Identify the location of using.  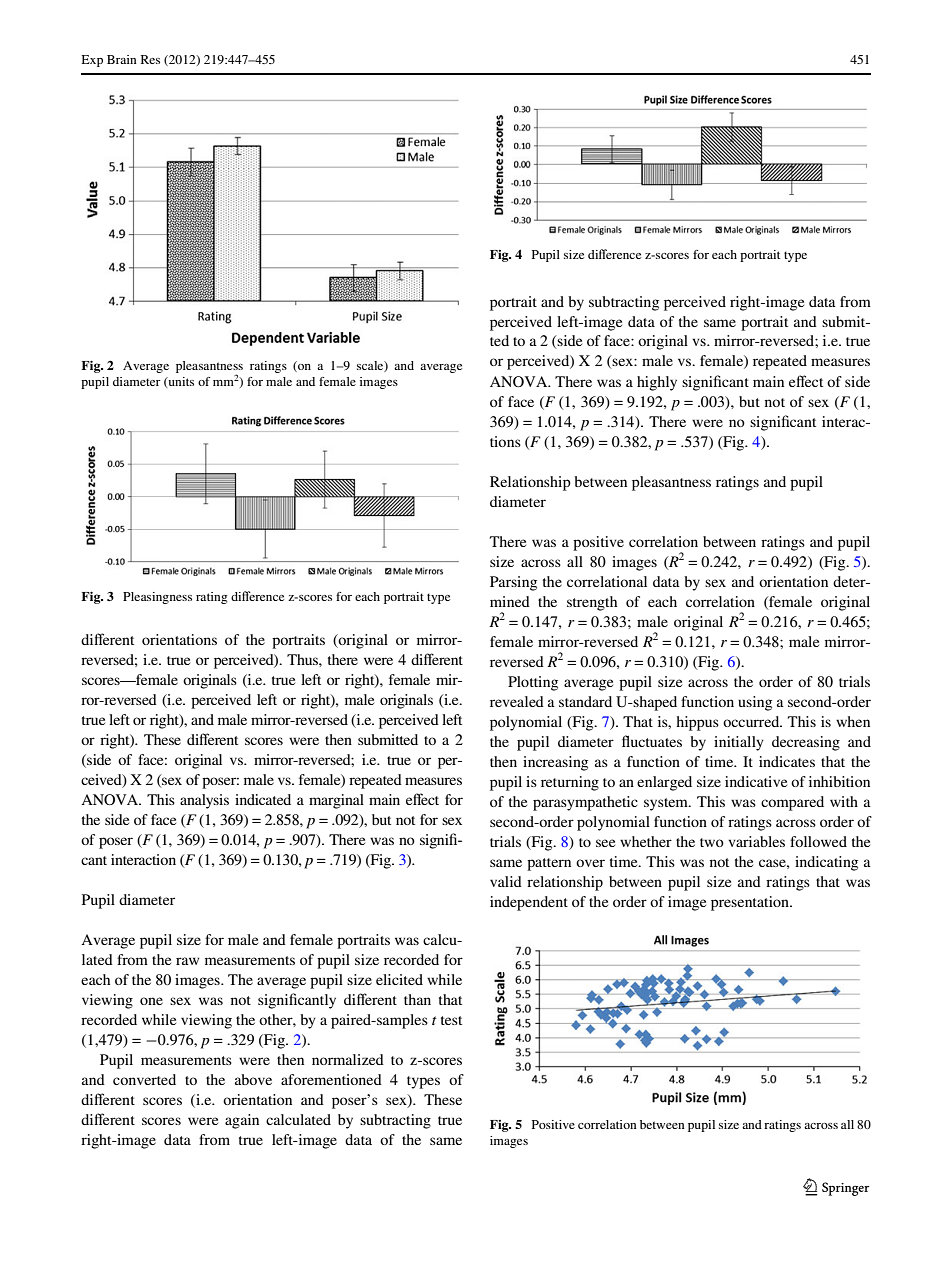
(755, 703).
